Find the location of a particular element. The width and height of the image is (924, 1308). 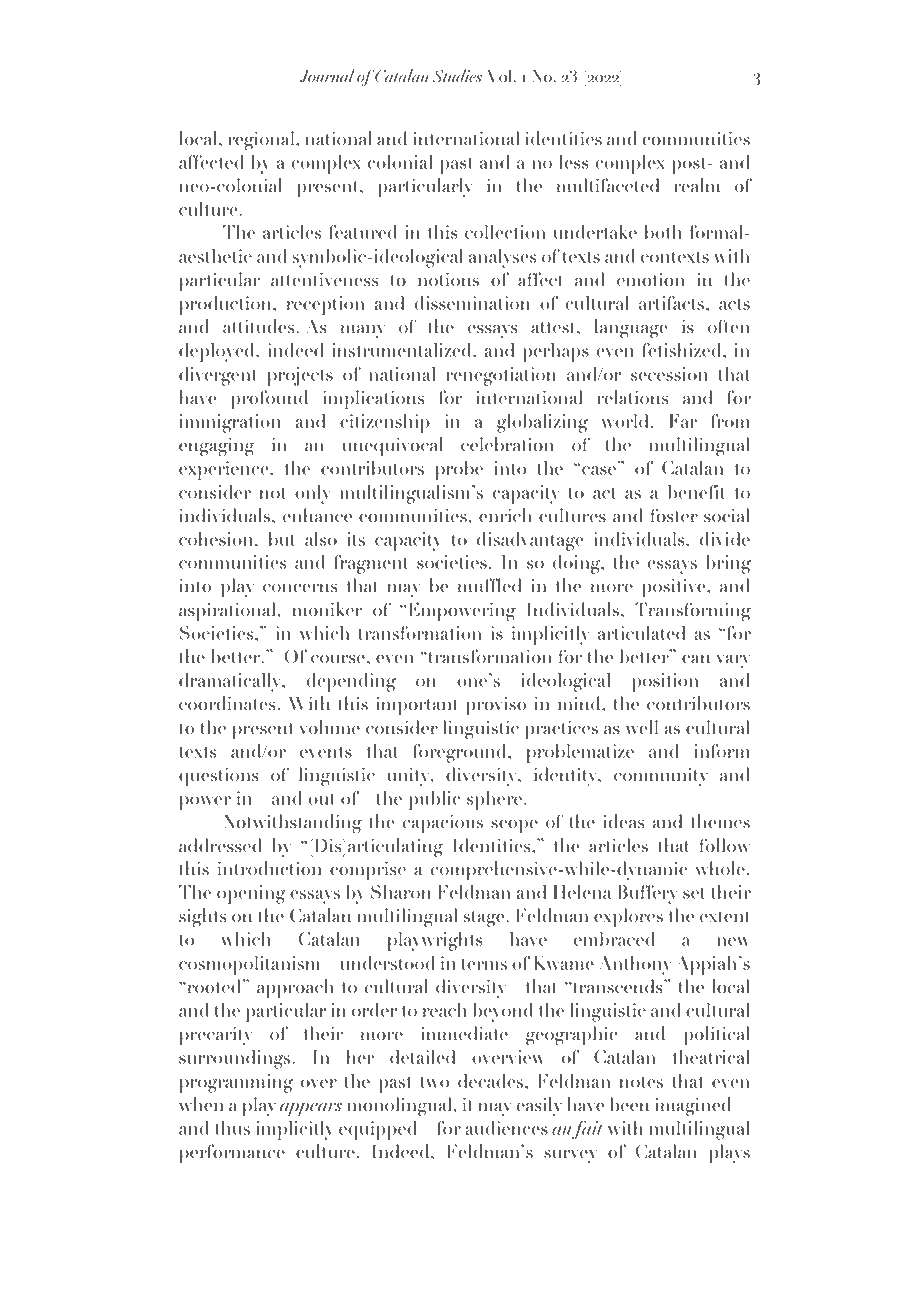

attitudes is located at coordinates (260, 326).
